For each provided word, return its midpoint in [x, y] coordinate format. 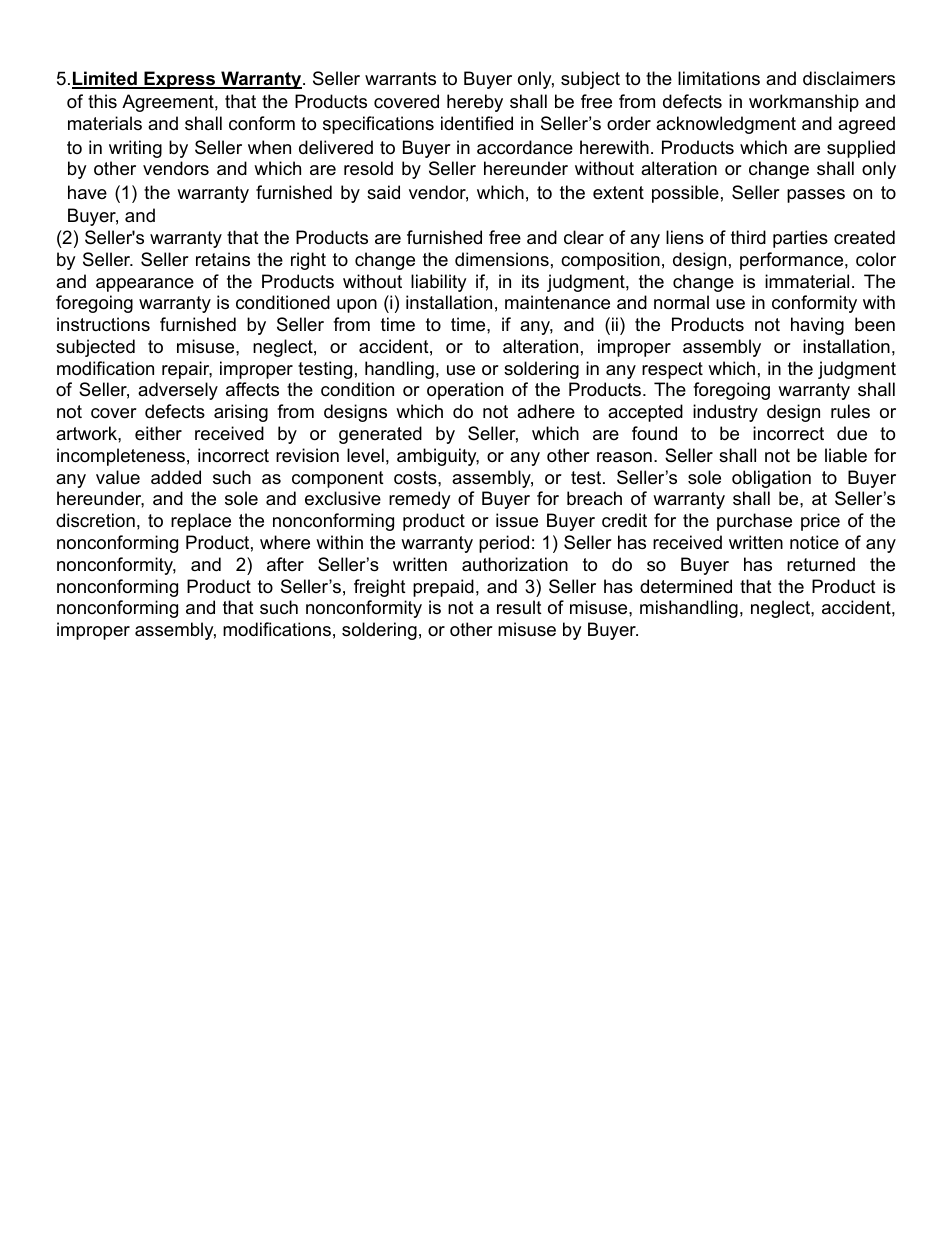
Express [180, 80]
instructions [103, 324]
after [285, 564]
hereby [475, 103]
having [817, 326]
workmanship [804, 103]
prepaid [443, 588]
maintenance [557, 302]
